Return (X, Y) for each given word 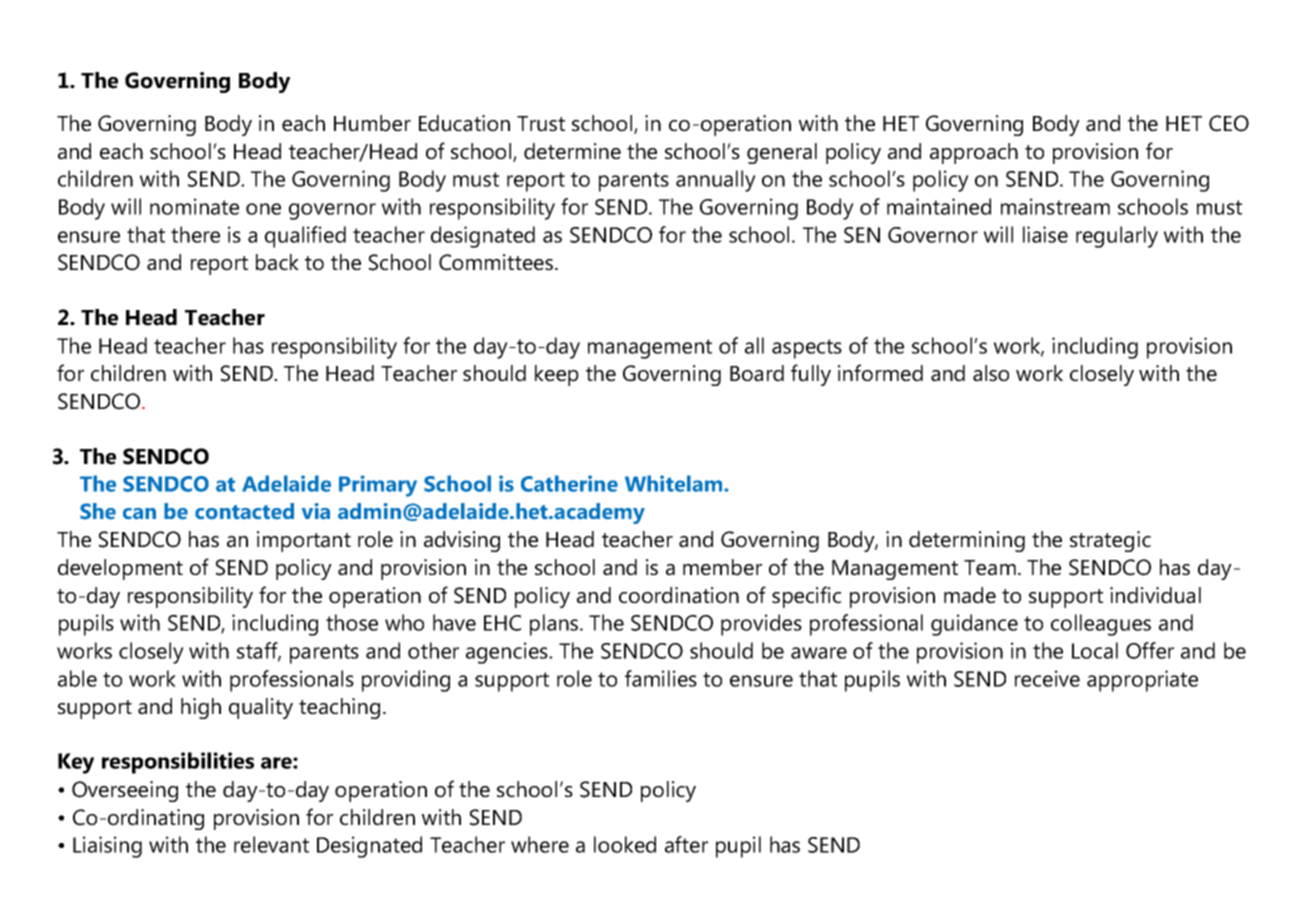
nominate (194, 206)
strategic (1110, 541)
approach (974, 153)
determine (572, 151)
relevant (271, 844)
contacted (244, 511)
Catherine (569, 483)
